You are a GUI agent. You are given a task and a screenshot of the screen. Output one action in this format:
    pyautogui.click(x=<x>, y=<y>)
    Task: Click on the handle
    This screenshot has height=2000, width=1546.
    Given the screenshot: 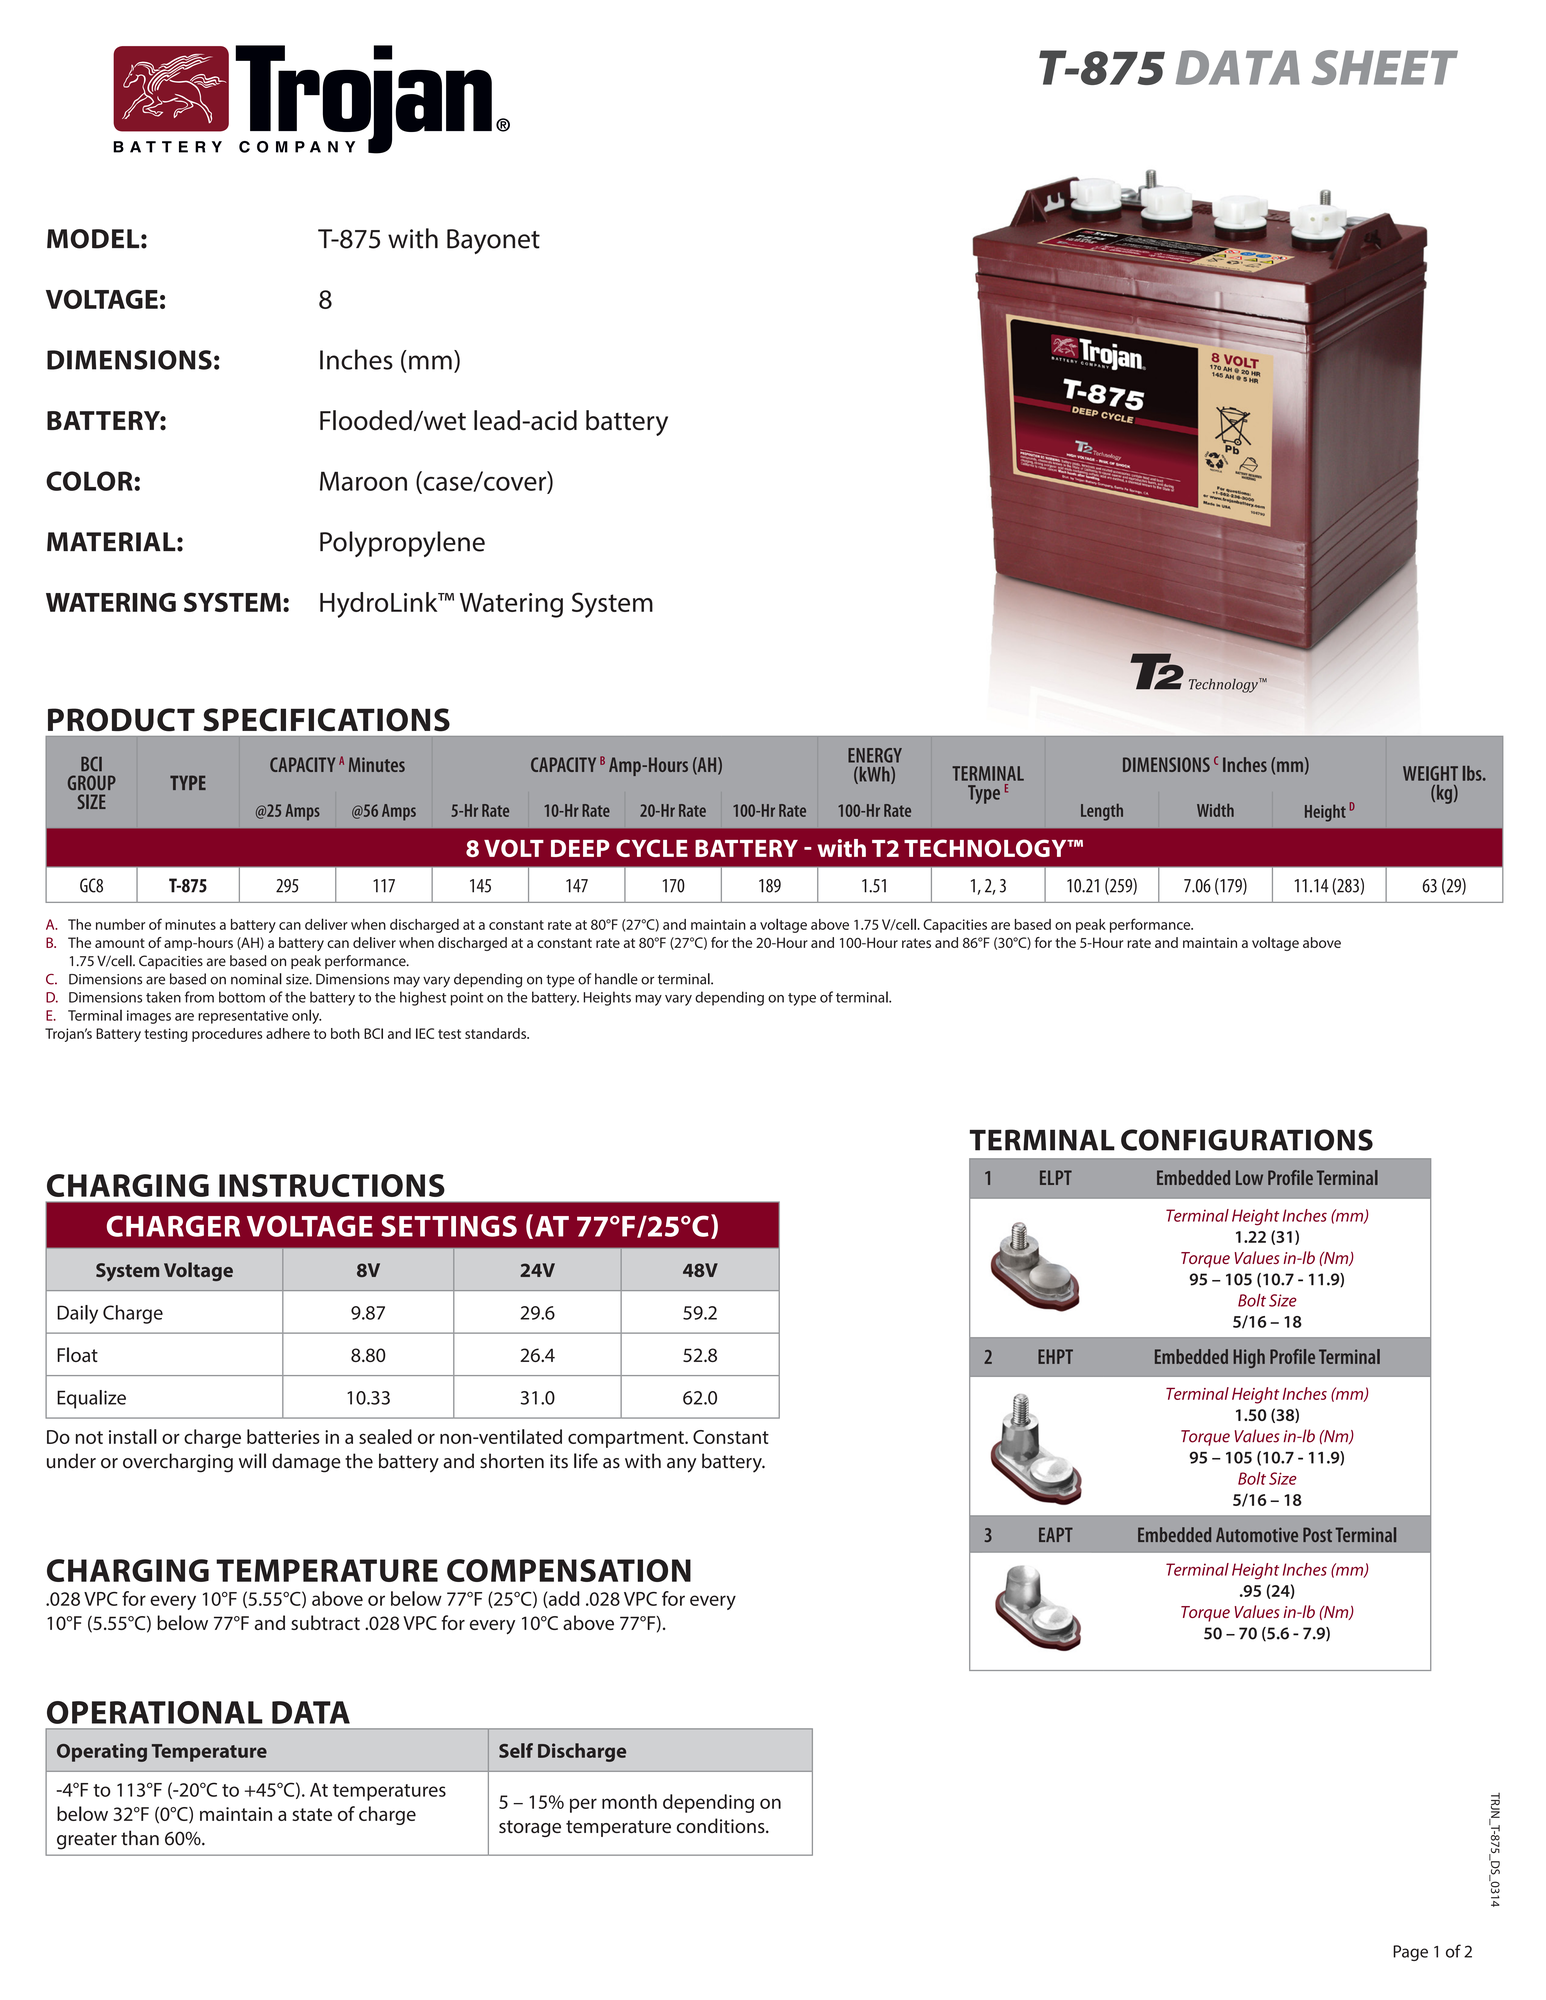 What is the action you would take?
    pyautogui.click(x=616, y=979)
